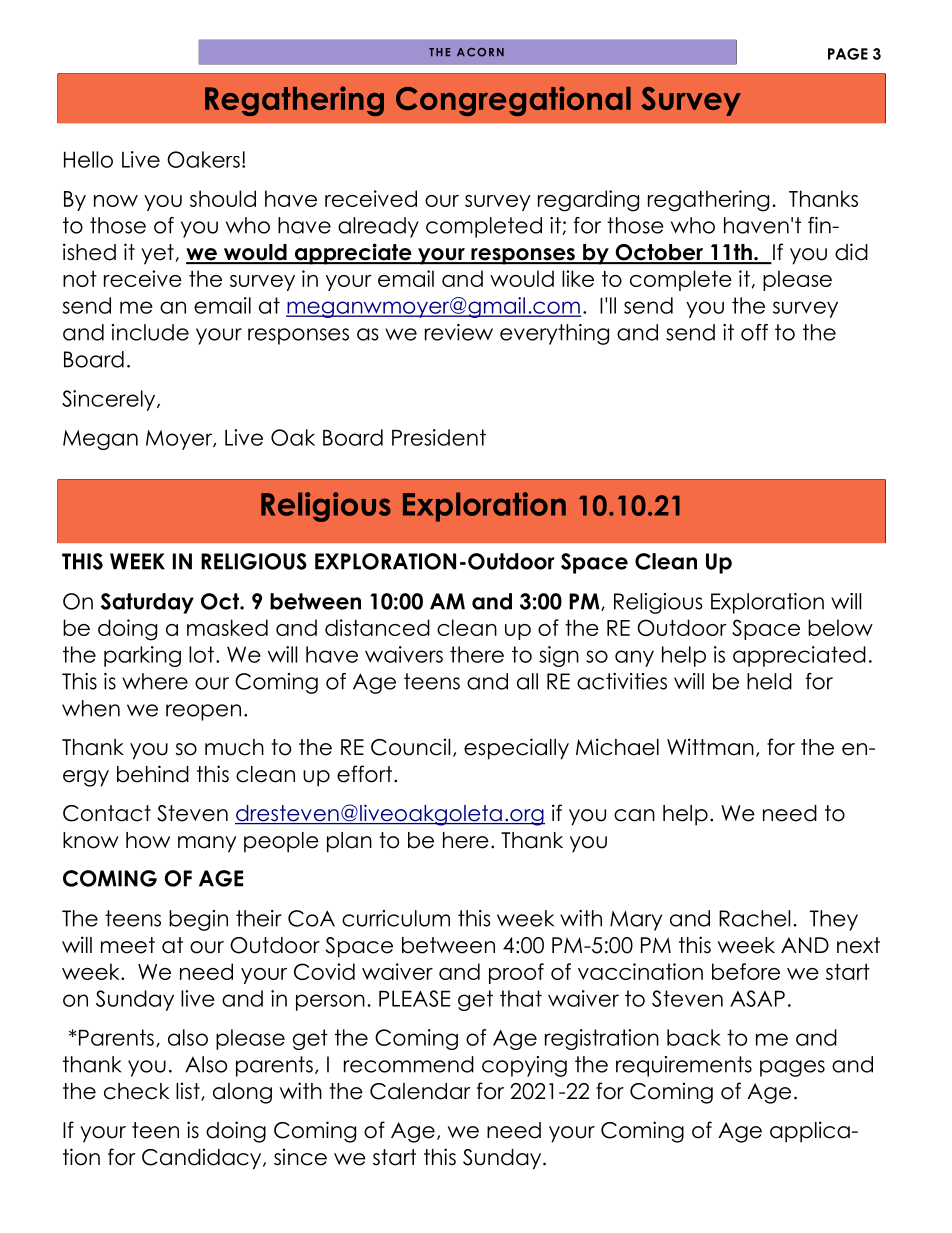 This image has height=1233, width=952. Describe the element at coordinates (516, 749) in the image. I see `especially` at that location.
